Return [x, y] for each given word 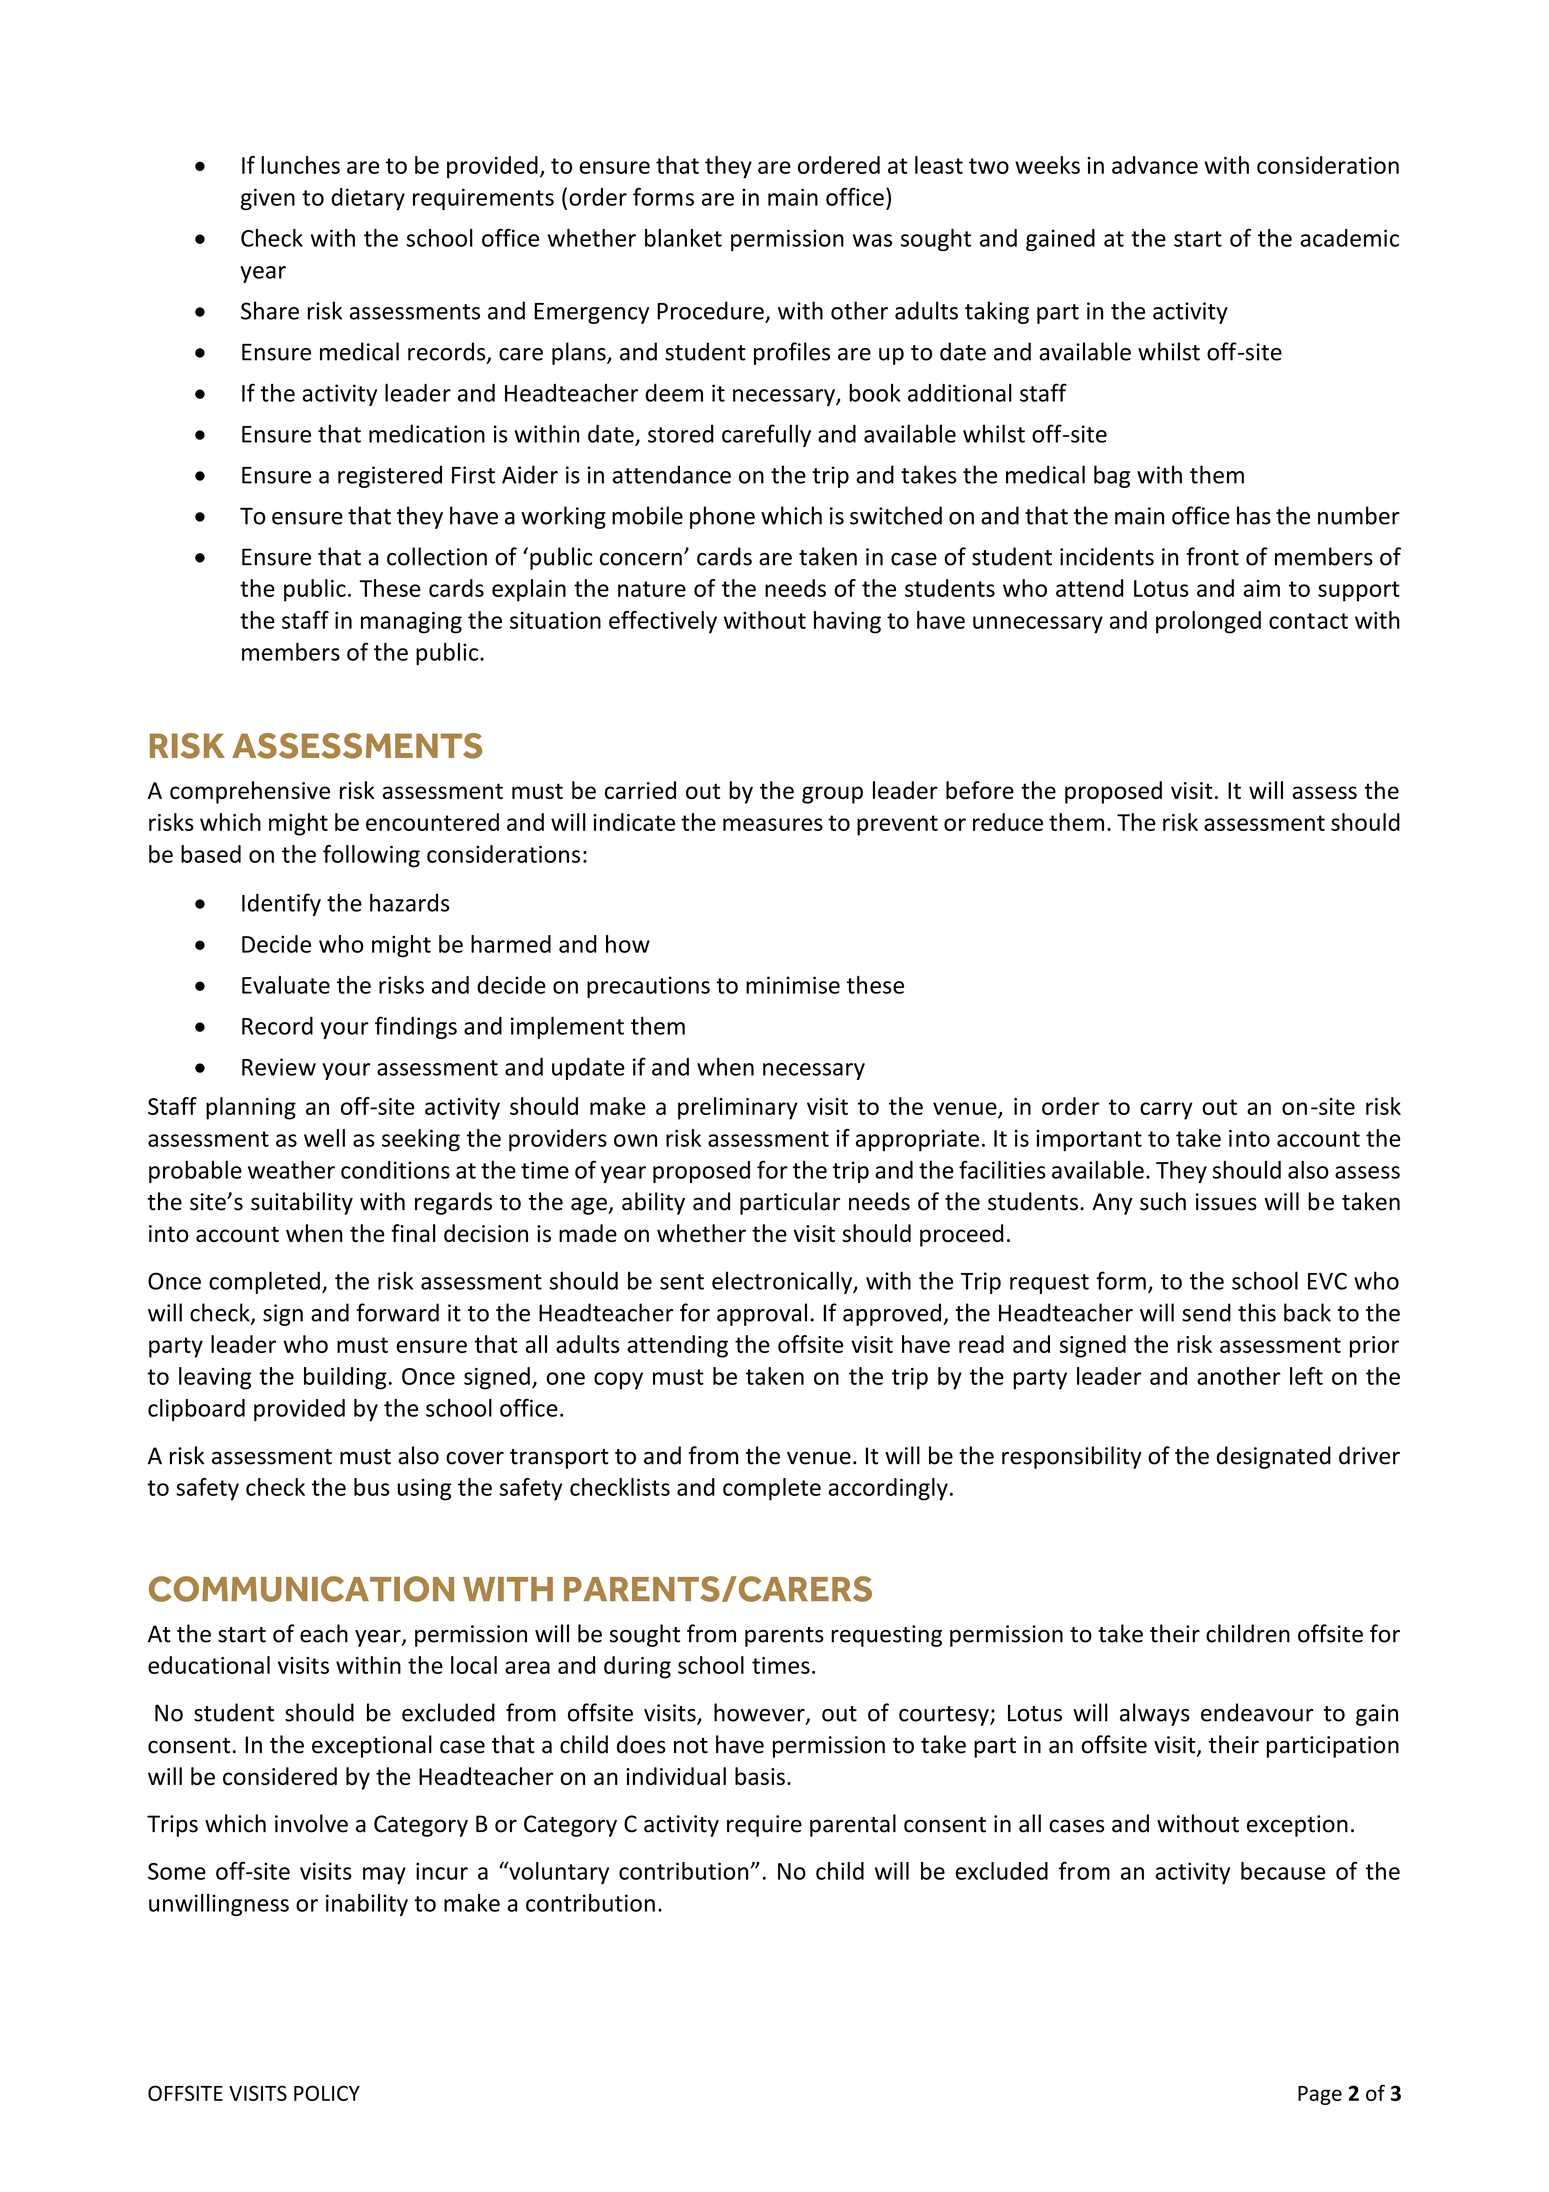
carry [1166, 1111]
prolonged [1208, 622]
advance [1155, 165]
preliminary [738, 1108]
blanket [683, 238]
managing [411, 623]
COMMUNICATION [301, 1589]
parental [853, 1825]
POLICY [327, 2093]
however [760, 1713]
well [324, 1138]
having [847, 622]
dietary [368, 199]
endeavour [1257, 1712]
